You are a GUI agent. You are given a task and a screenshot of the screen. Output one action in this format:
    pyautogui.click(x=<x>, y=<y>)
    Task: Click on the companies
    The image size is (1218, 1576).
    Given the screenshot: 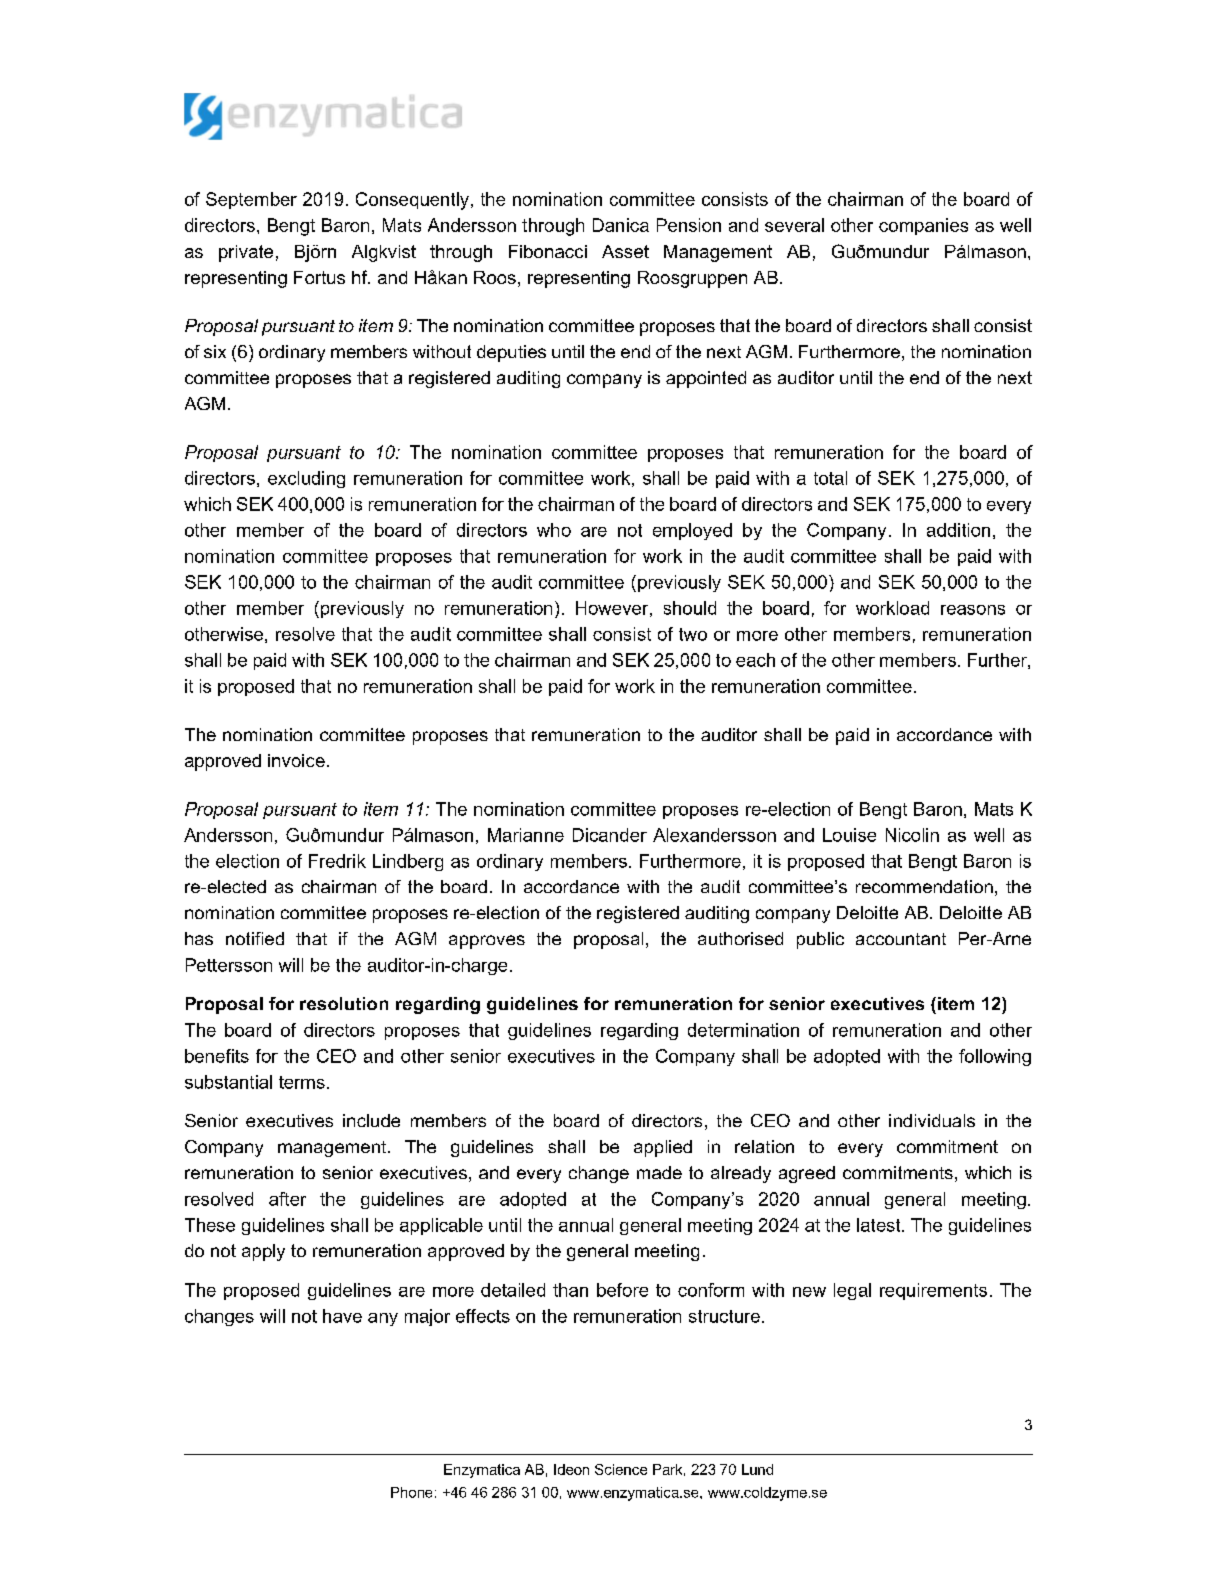 What is the action you would take?
    pyautogui.click(x=923, y=226)
